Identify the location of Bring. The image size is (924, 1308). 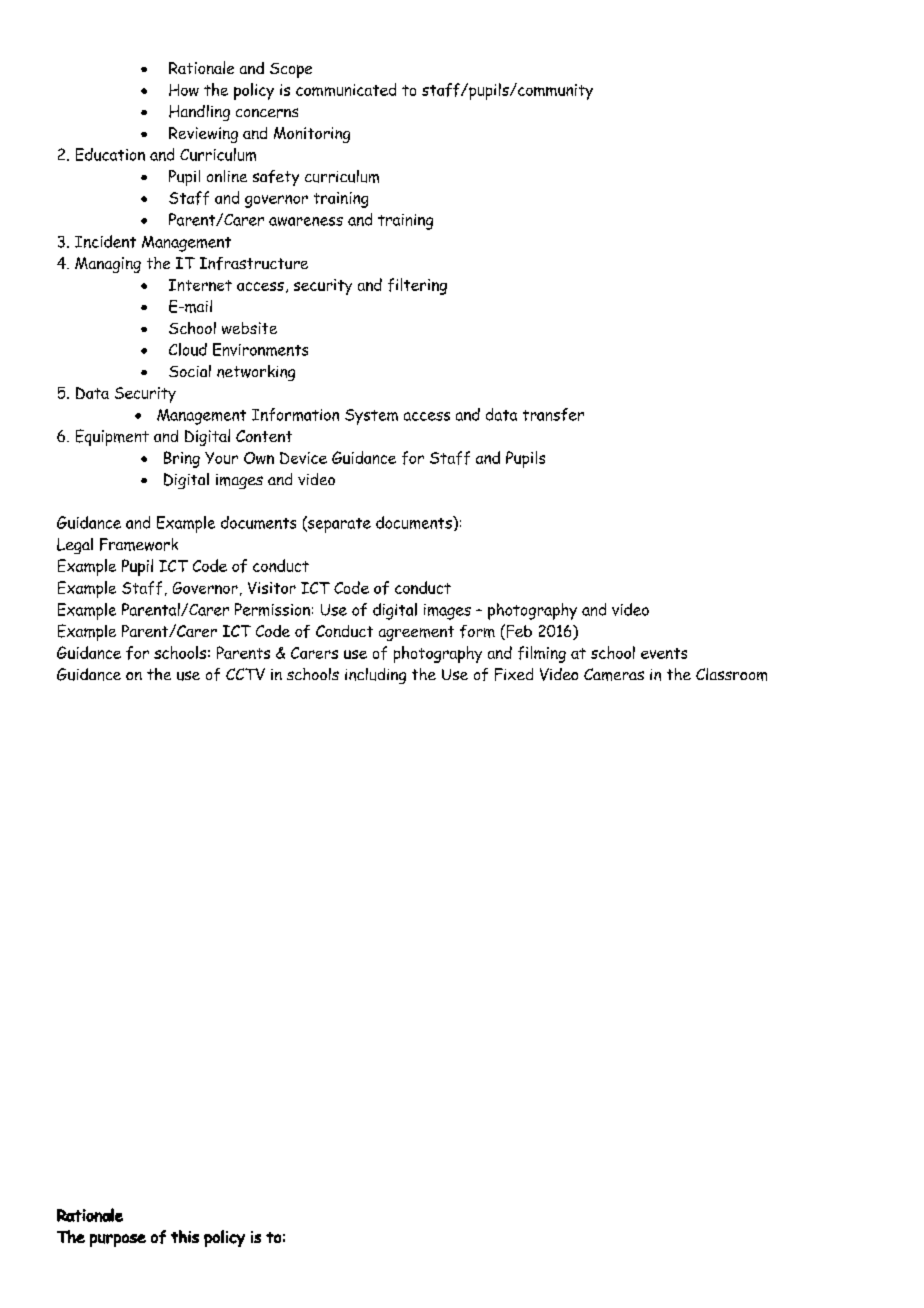
(182, 459).
